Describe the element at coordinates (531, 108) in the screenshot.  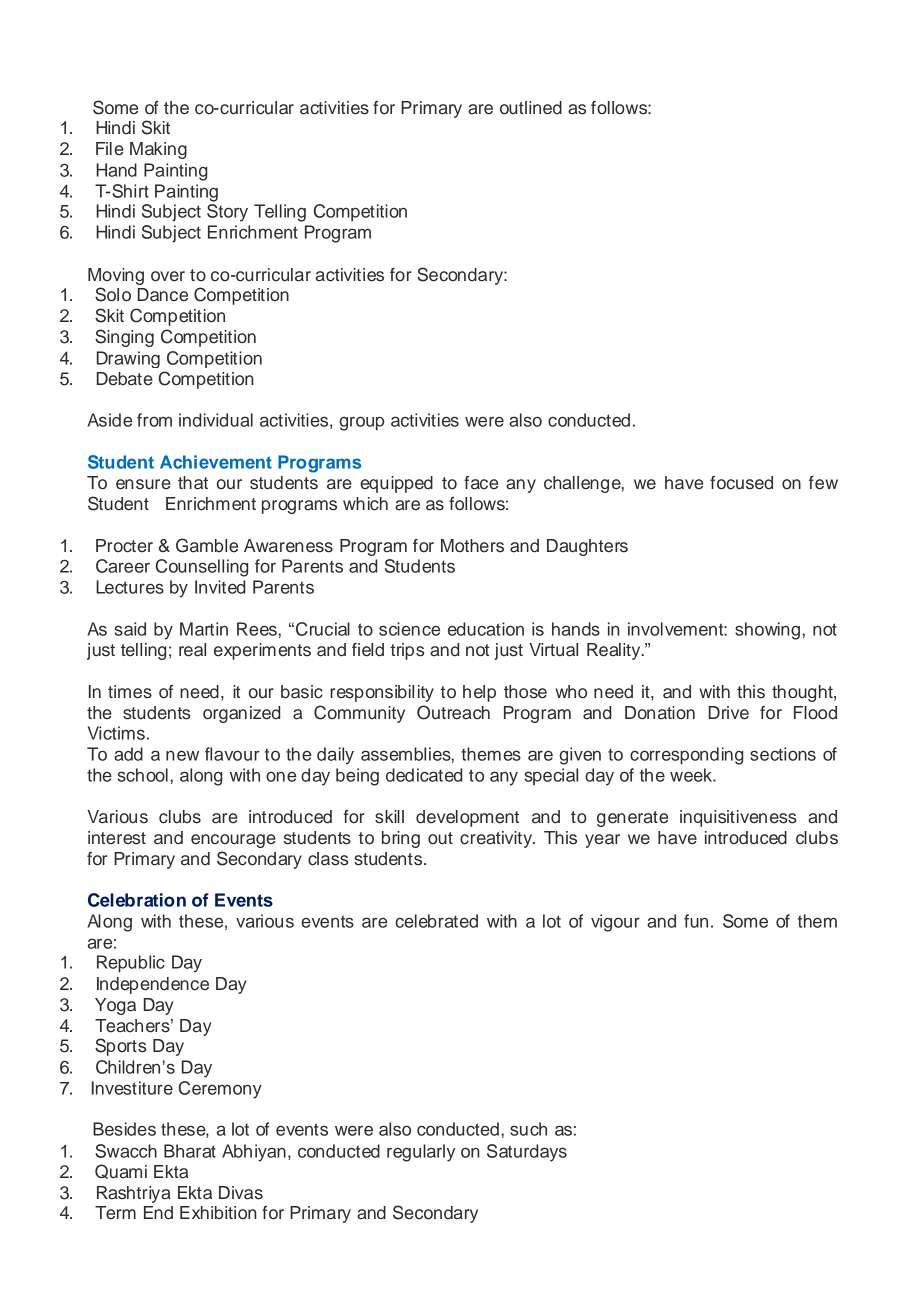
I see `outlined` at that location.
